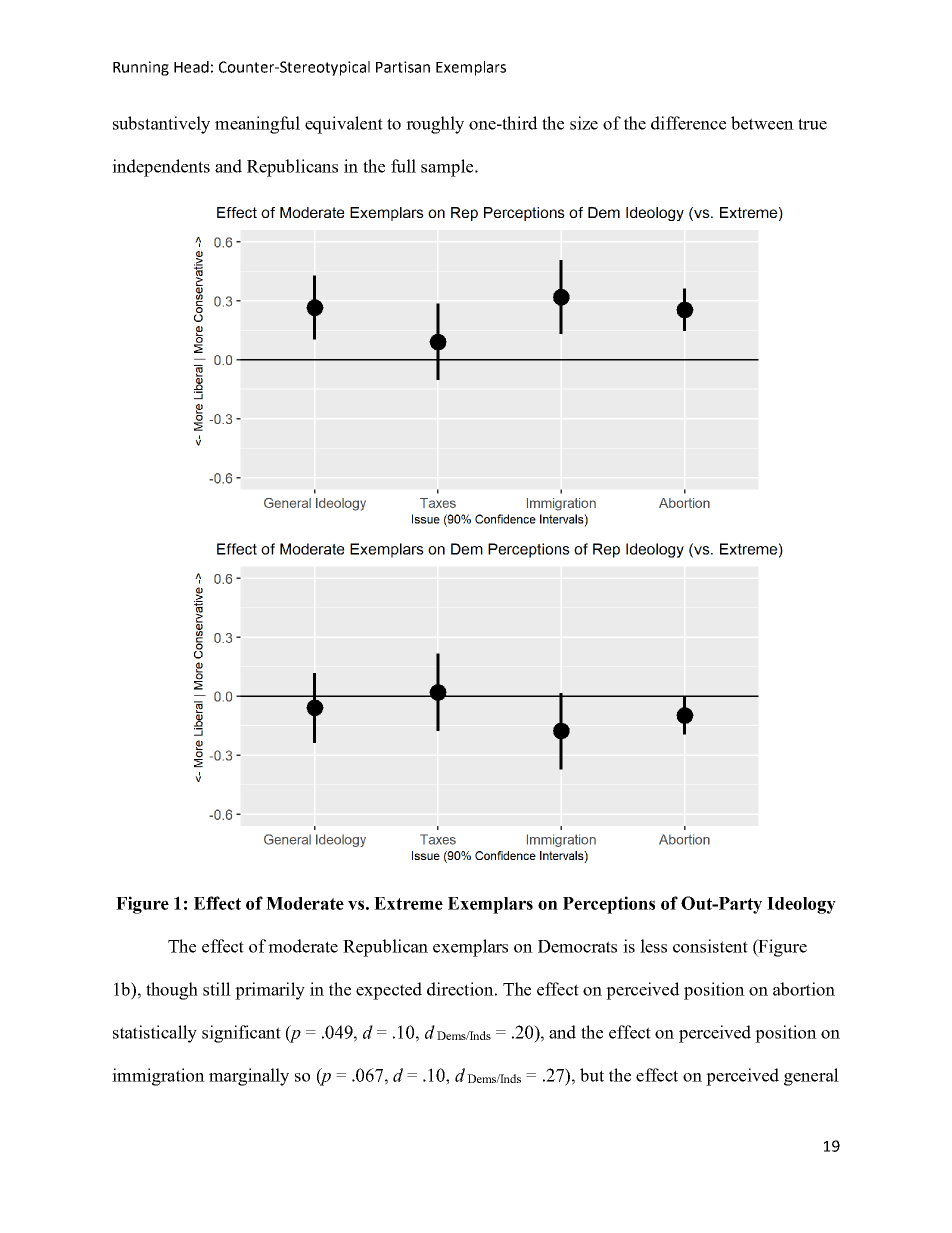 The width and height of the screenshot is (952, 1233). What do you see at coordinates (191, 67) in the screenshot?
I see `Head` at bounding box center [191, 67].
